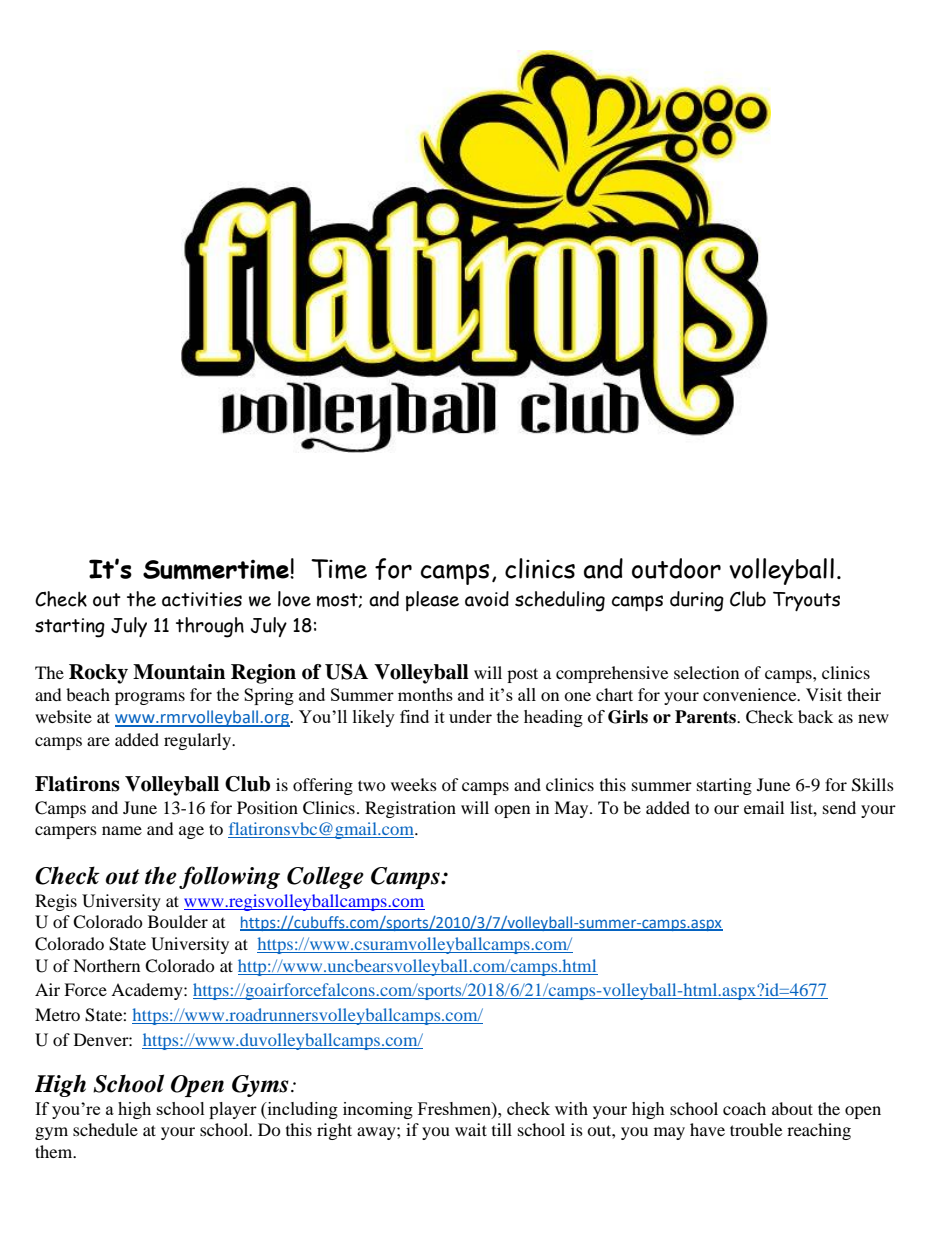 This page has width=952, height=1233. Describe the element at coordinates (202, 599) in the page. I see `activities` at that location.
